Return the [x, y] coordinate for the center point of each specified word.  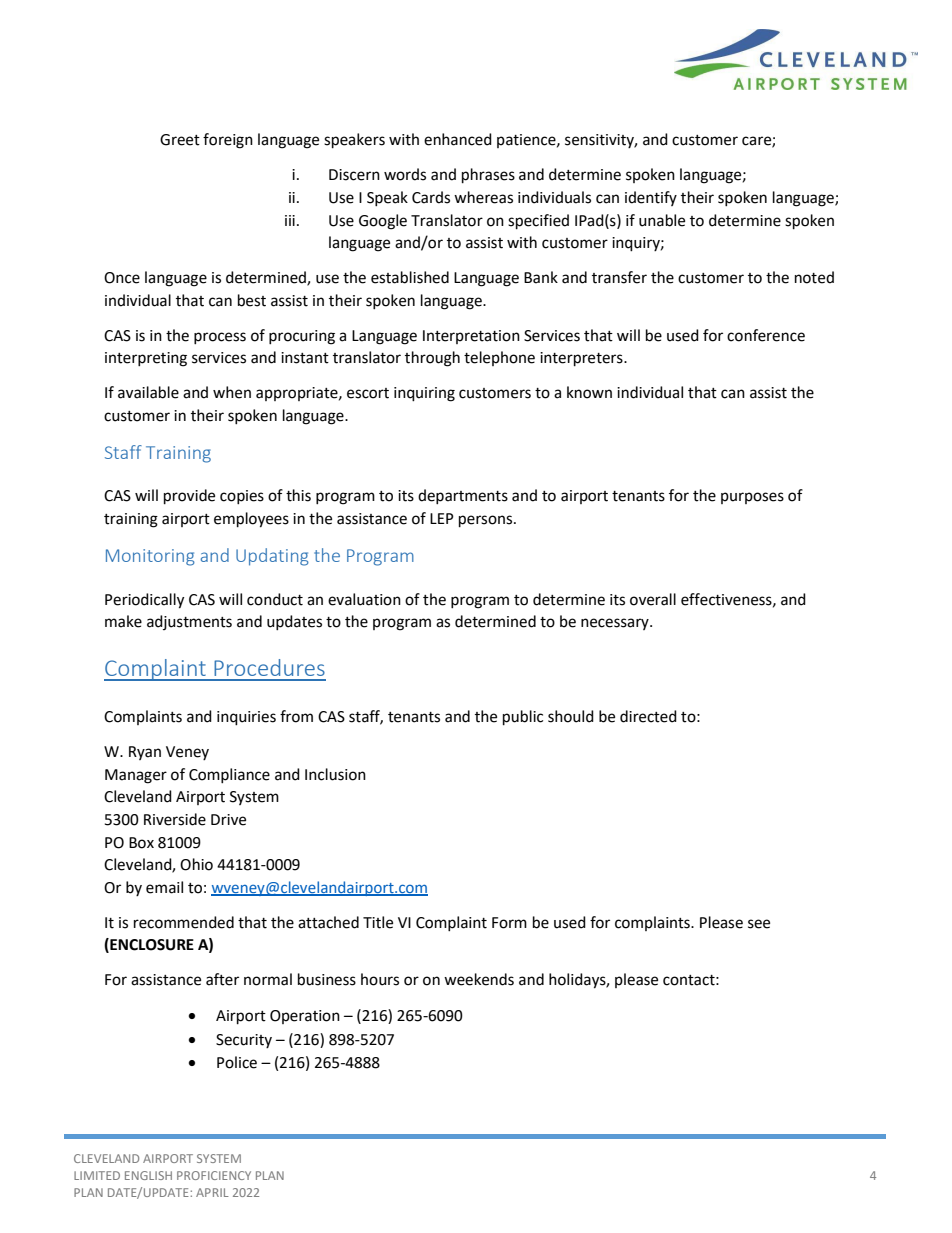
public [523, 718]
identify [651, 198]
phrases [488, 176]
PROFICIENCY [214, 1175]
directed [648, 716]
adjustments [189, 622]
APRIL [212, 1192]
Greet [180, 140]
